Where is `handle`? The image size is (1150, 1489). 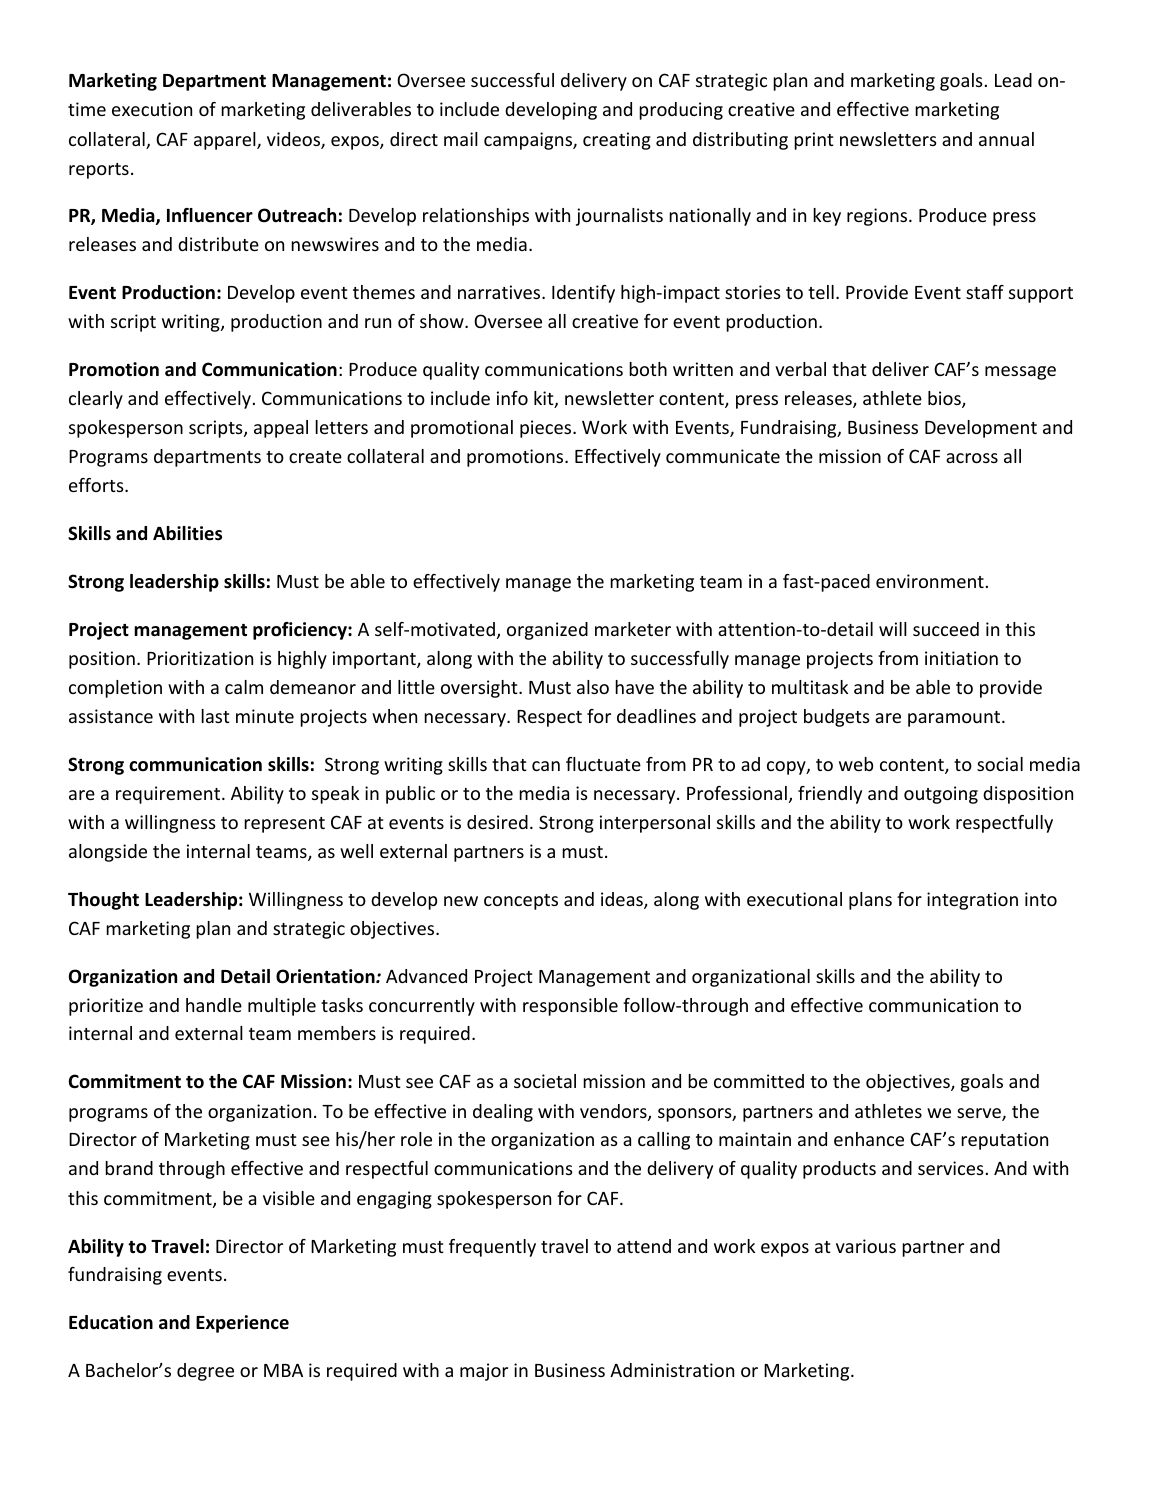 handle is located at coordinates (214, 1005).
